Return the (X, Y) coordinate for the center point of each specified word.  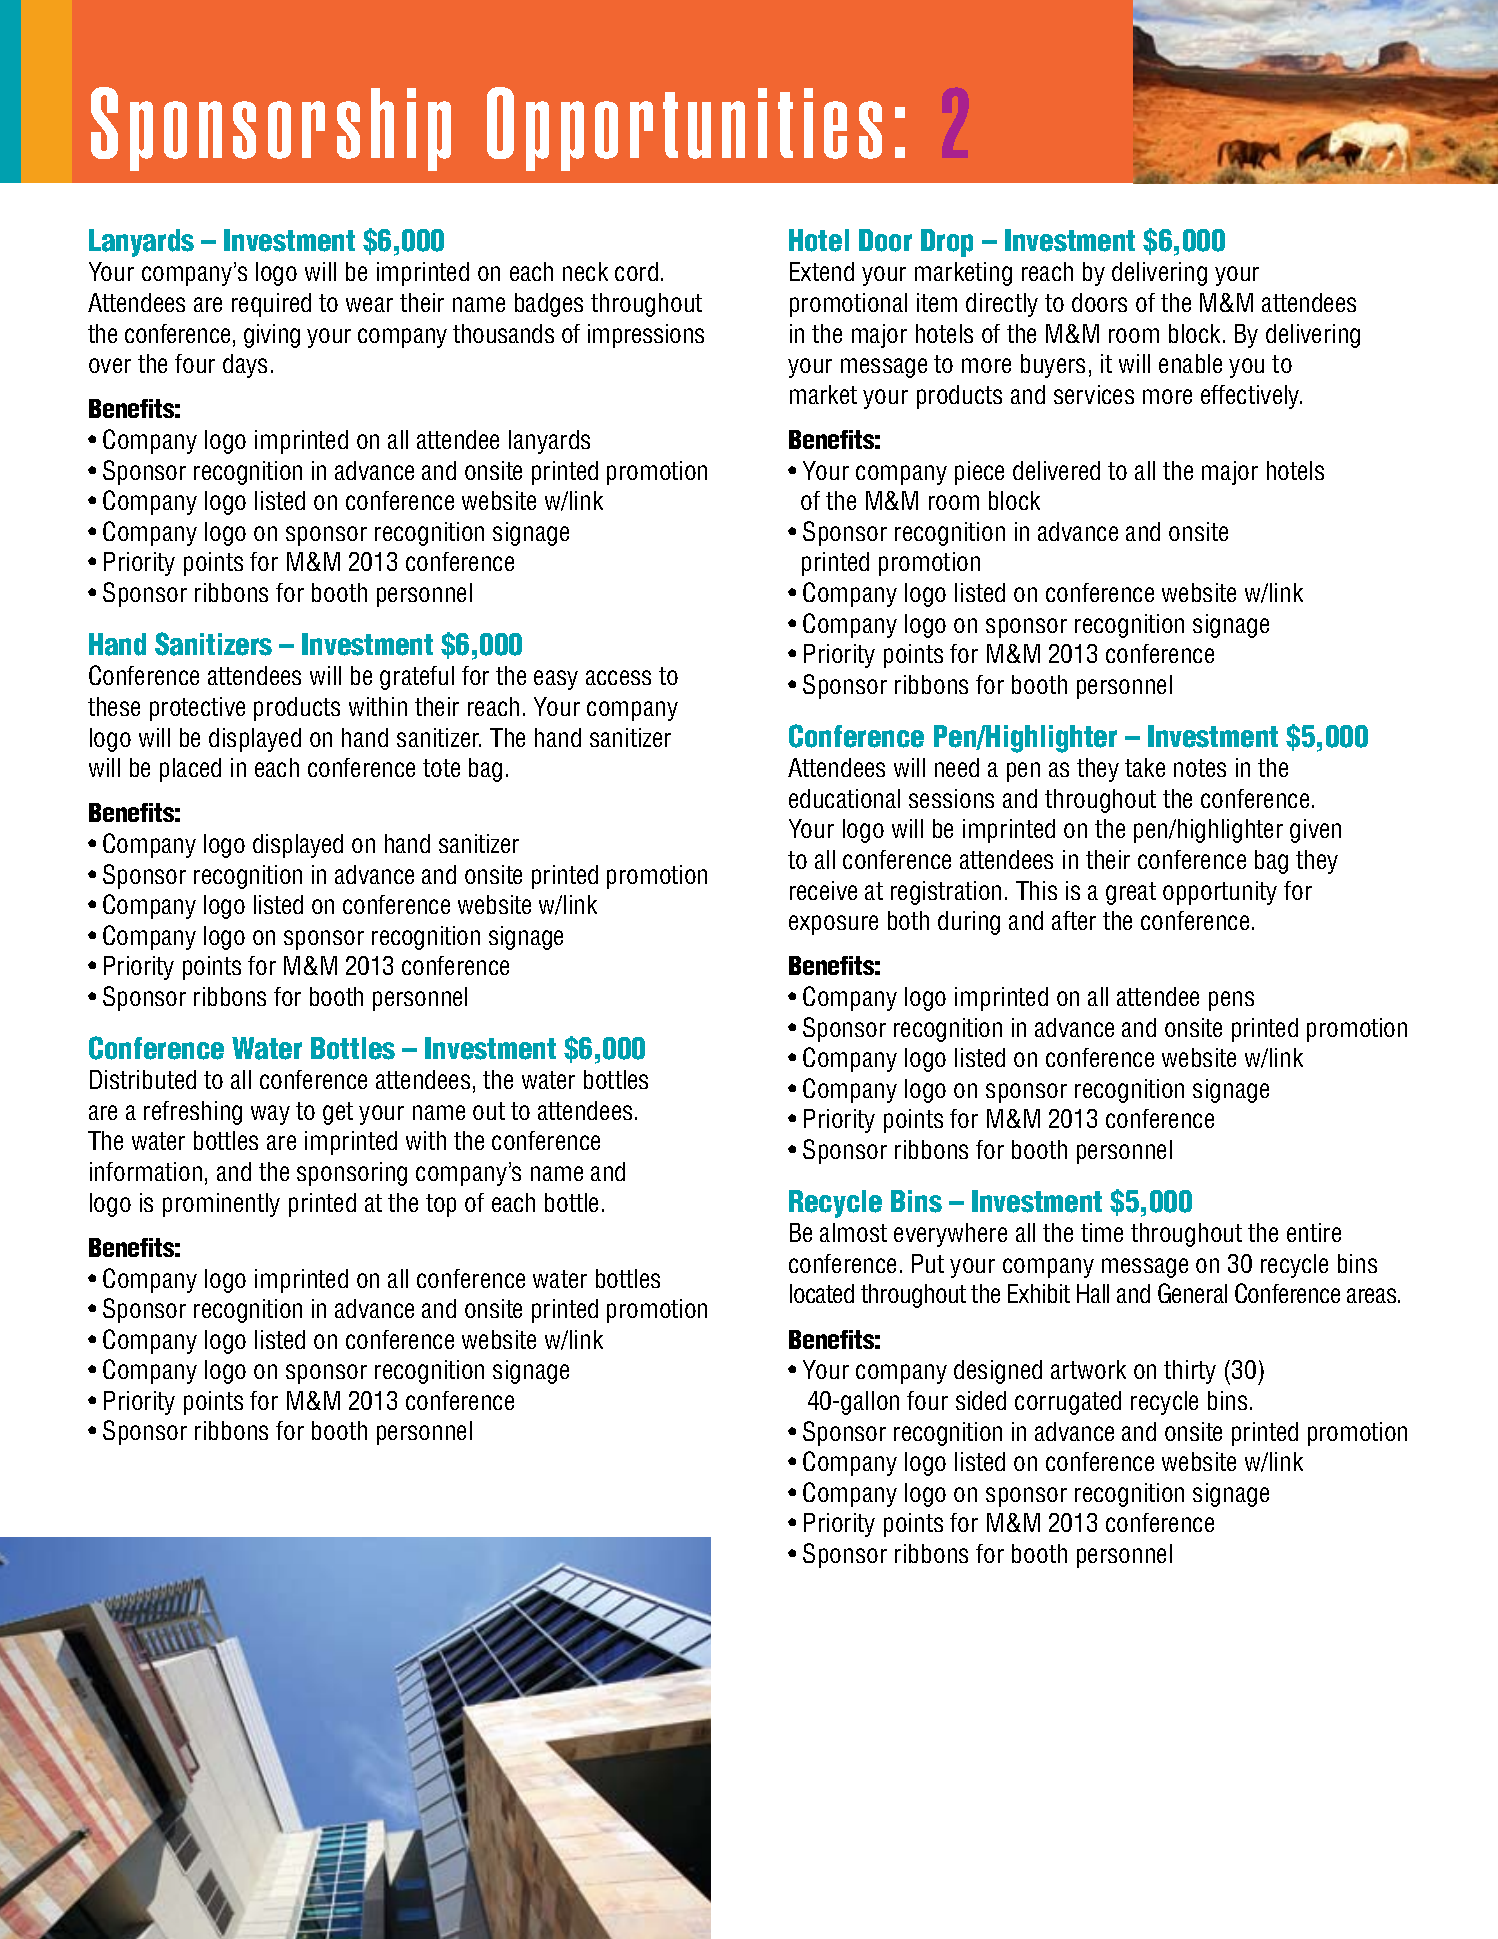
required (271, 305)
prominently (221, 1205)
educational (844, 798)
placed (190, 770)
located (822, 1293)
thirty (1190, 1372)
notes (1200, 768)
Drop (947, 243)
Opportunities (684, 129)
